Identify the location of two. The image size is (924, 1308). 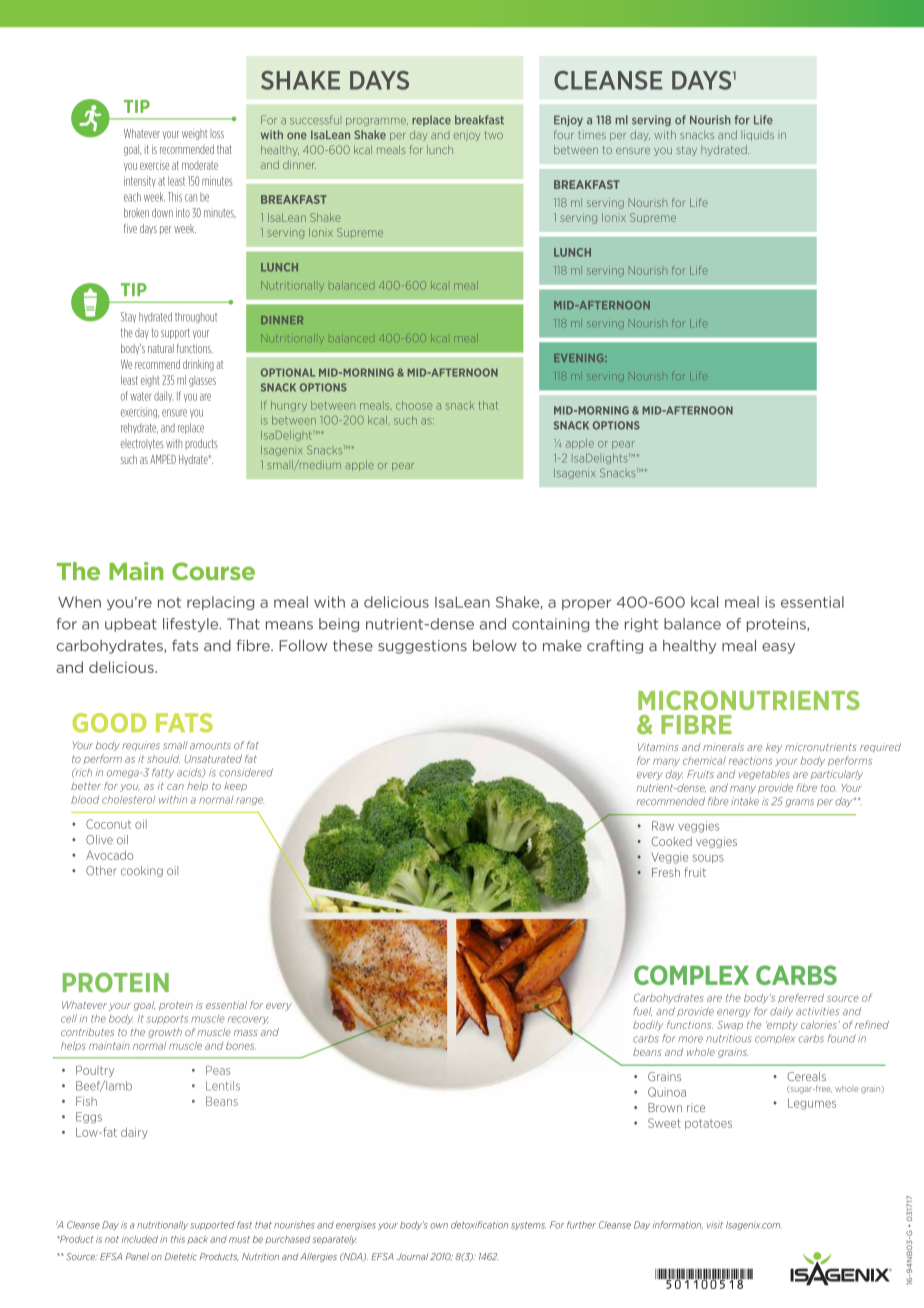
(494, 135).
